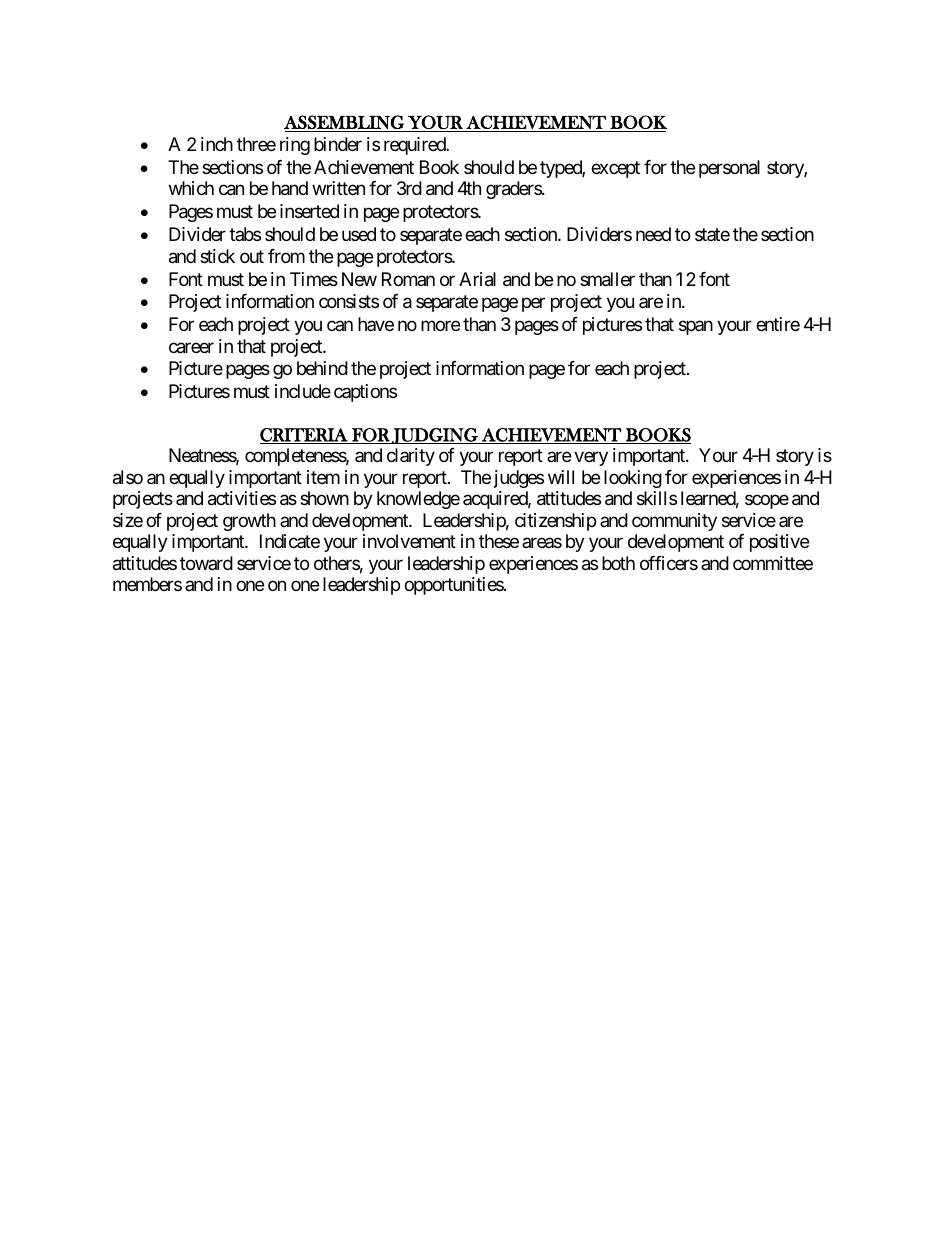  What do you see at coordinates (409, 541) in the screenshot?
I see `involvement` at bounding box center [409, 541].
